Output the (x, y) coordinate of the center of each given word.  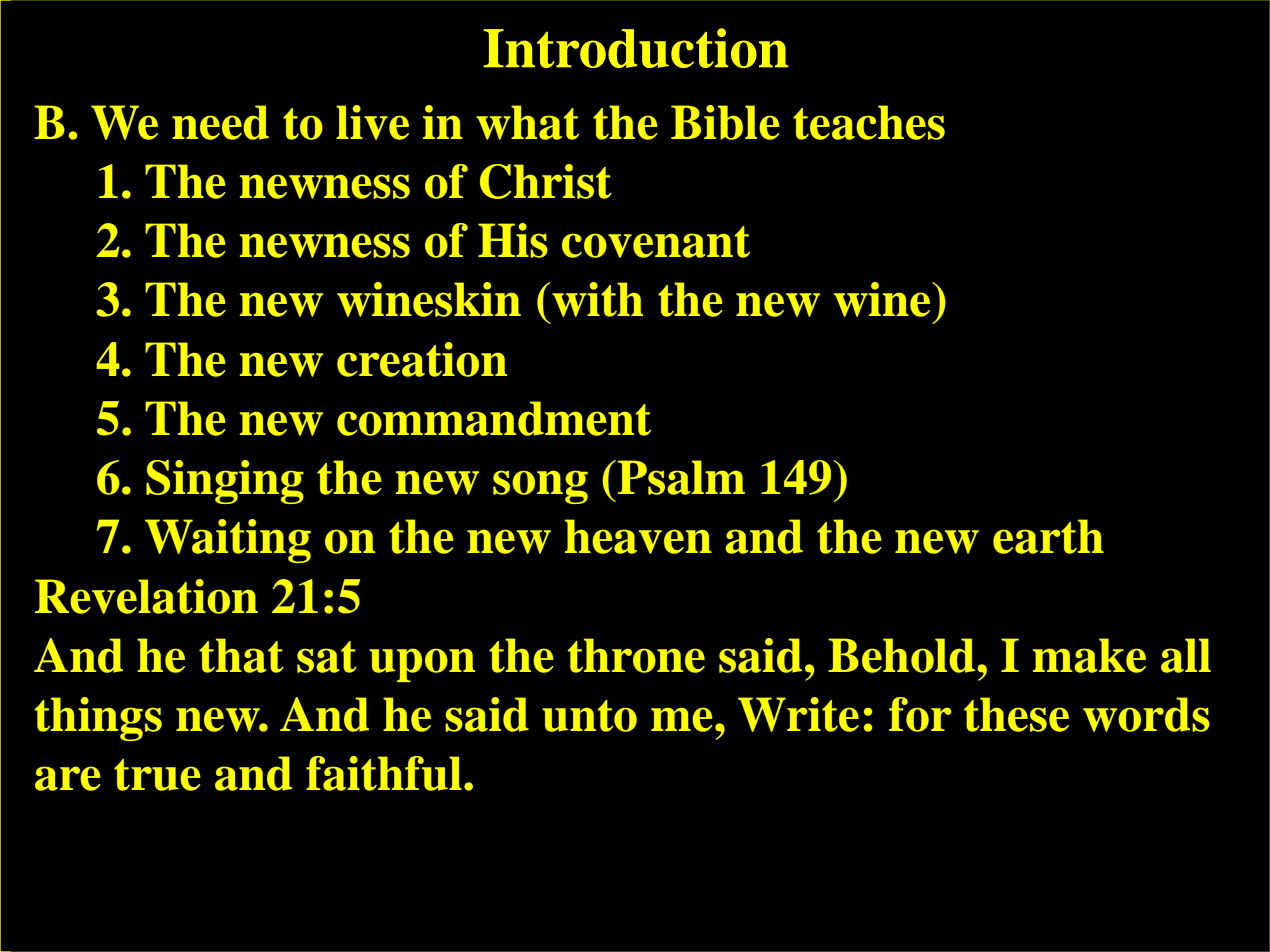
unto (589, 716)
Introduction (635, 48)
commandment (494, 418)
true (157, 775)
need (220, 122)
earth (1048, 536)
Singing (225, 482)
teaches (869, 122)
